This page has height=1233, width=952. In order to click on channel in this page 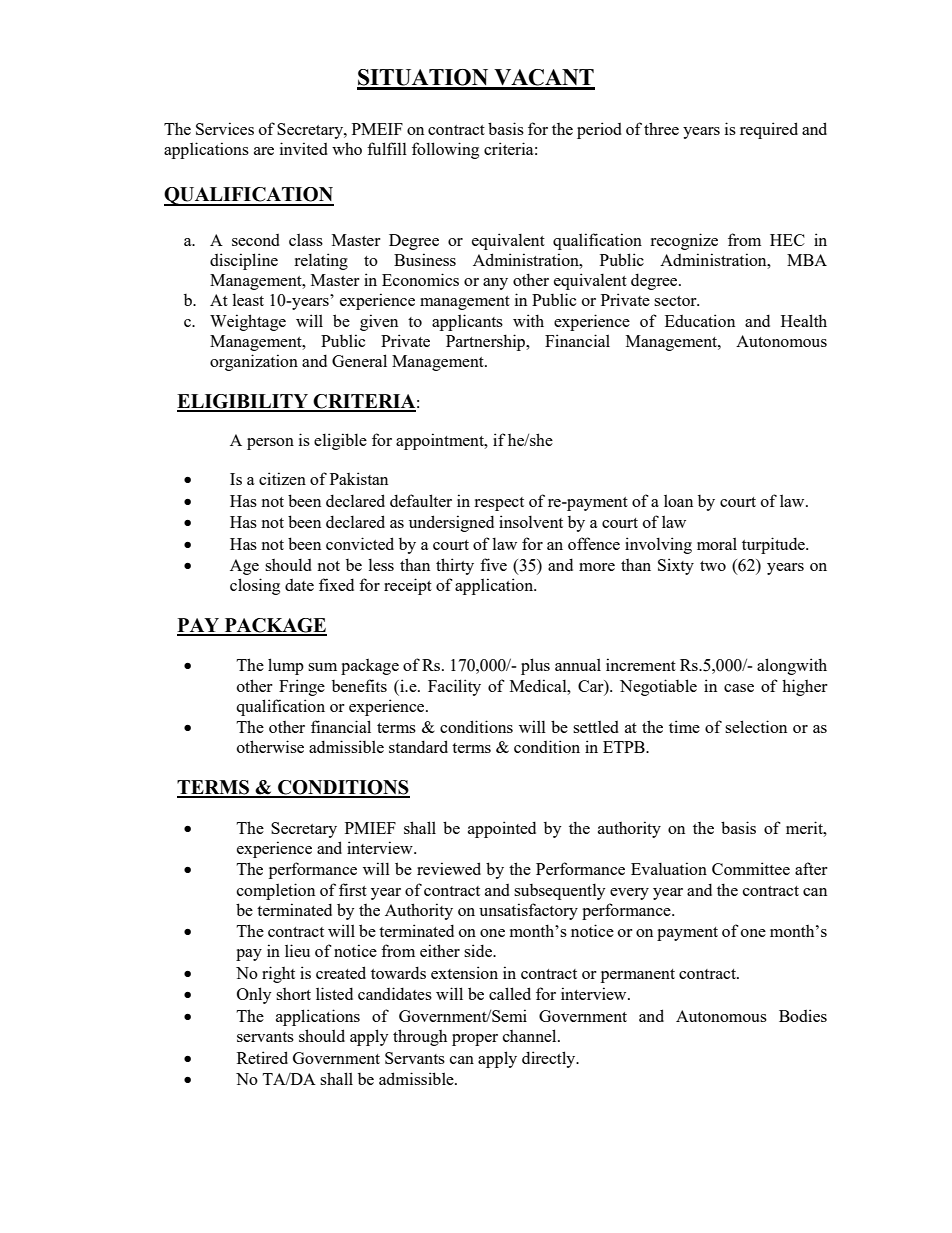, I will do `click(531, 1035)`.
